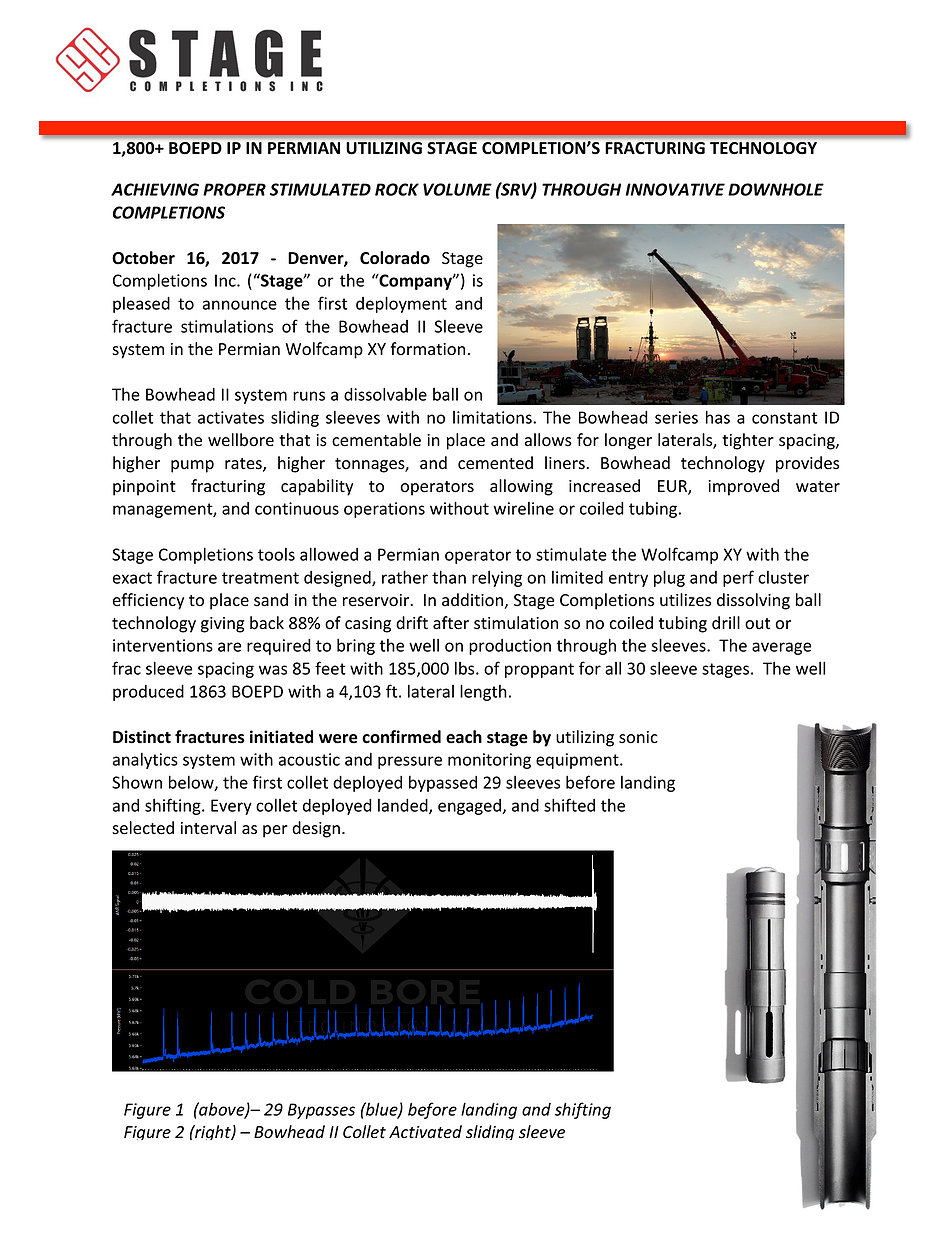 This page has height=1233, width=952. I want to click on Activated, so click(425, 1132).
